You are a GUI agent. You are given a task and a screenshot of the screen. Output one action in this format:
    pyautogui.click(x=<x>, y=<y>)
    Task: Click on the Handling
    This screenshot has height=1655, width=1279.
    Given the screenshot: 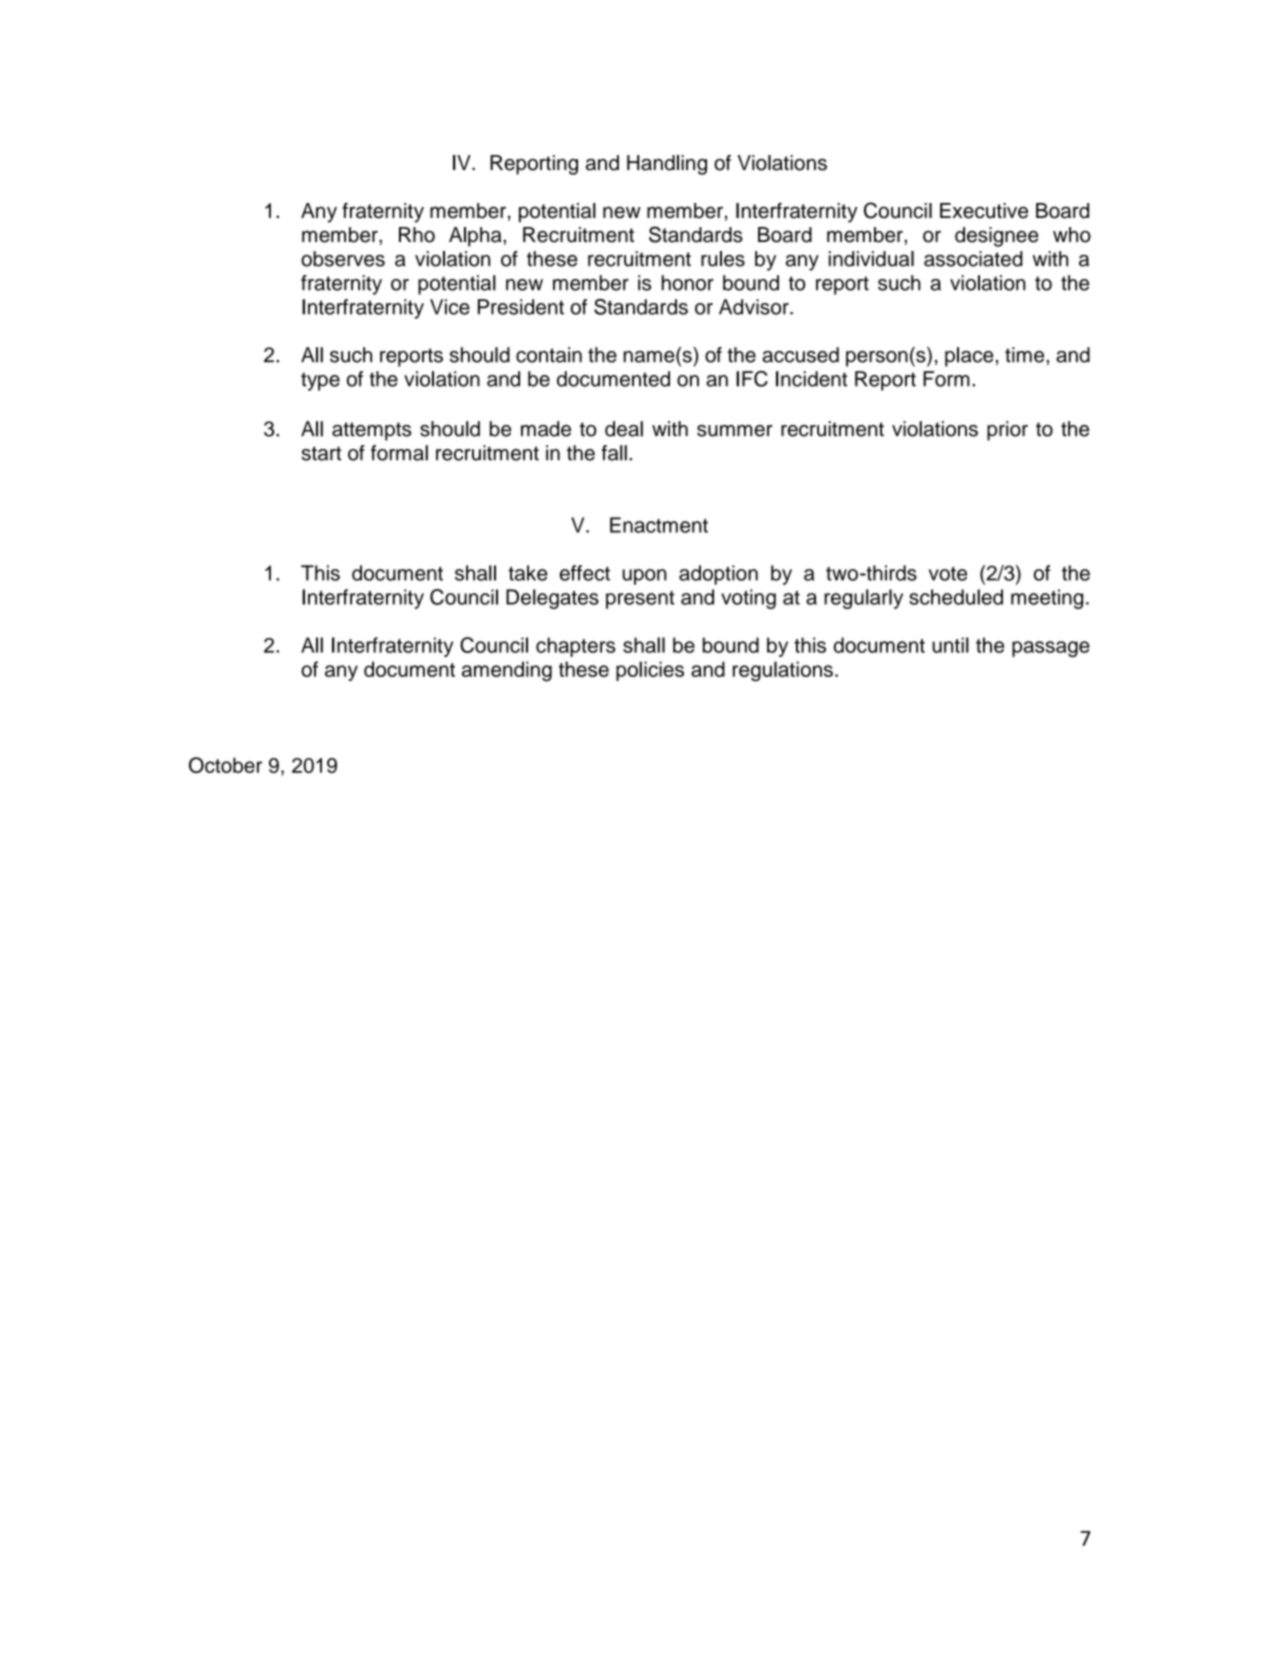 What is the action you would take?
    pyautogui.click(x=667, y=165)
